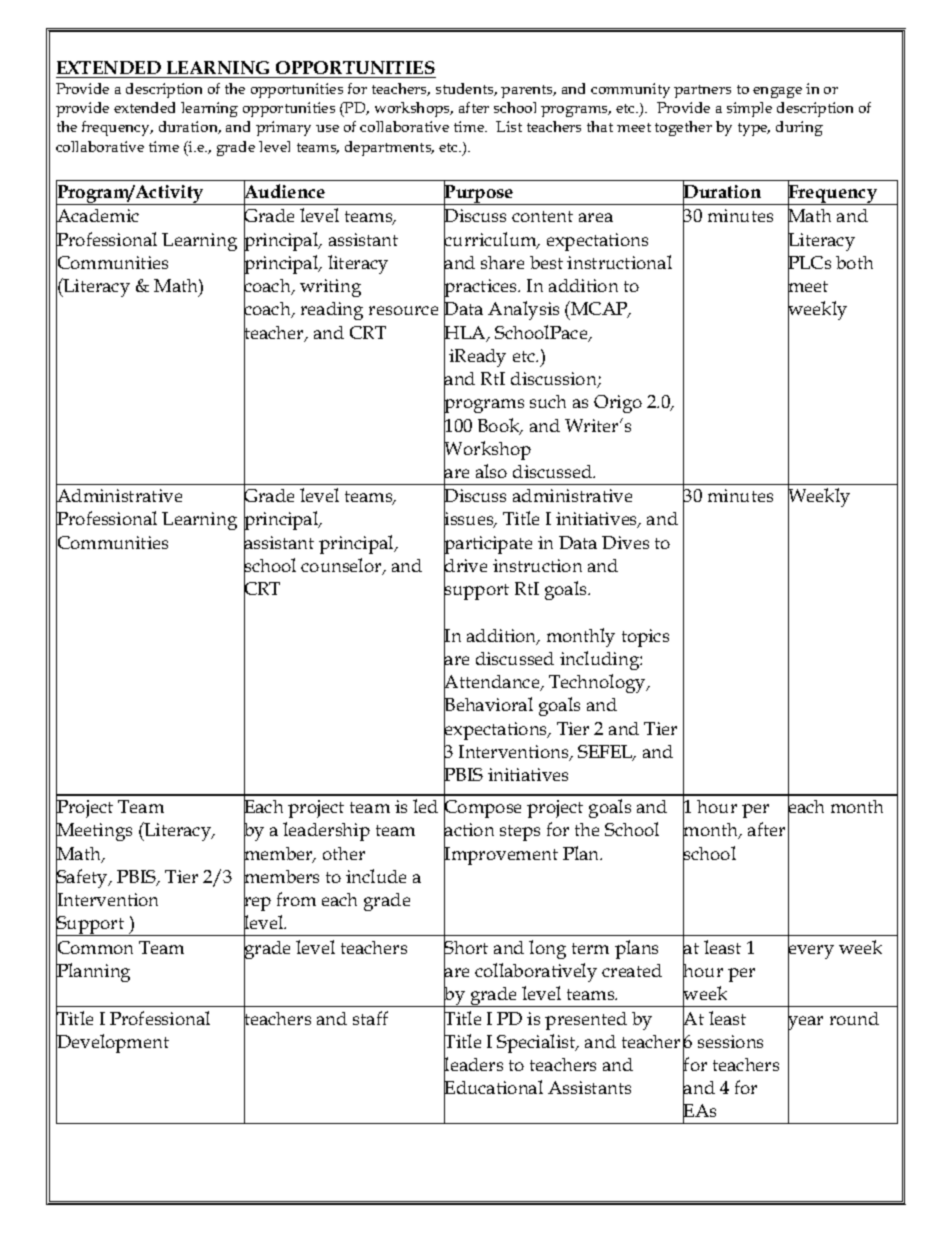 This document has height=1233, width=952. What do you see at coordinates (83, 879) in the document?
I see `Safety` at bounding box center [83, 879].
